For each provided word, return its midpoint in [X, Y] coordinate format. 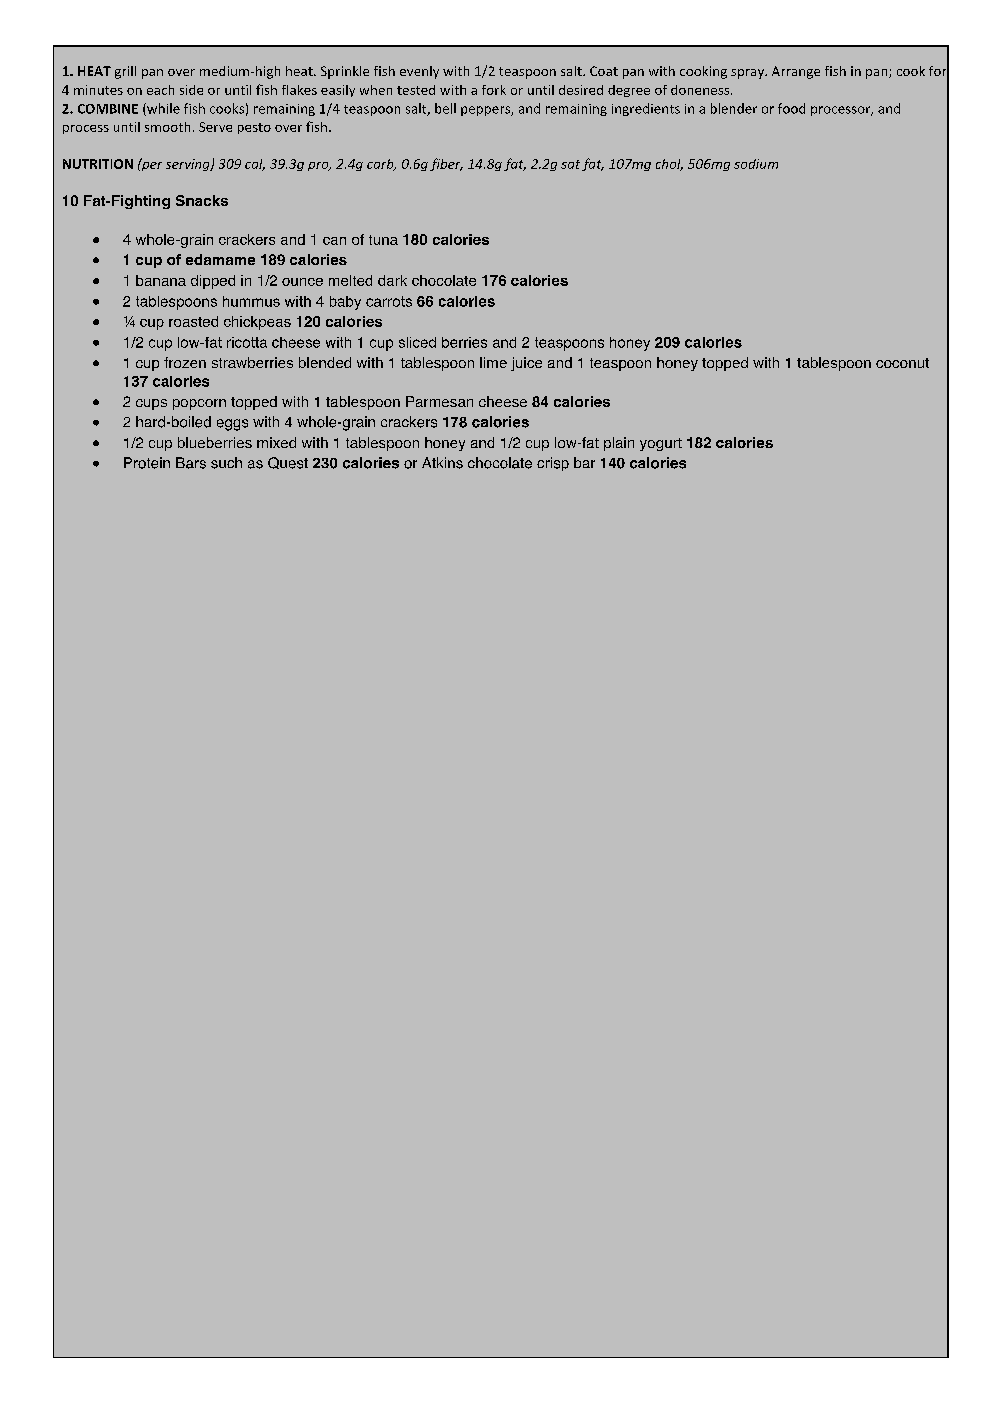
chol [669, 165]
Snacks [202, 200]
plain [619, 444]
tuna [383, 240]
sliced [417, 342]
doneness [700, 90]
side [191, 90]
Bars [191, 463]
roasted [193, 321]
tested [416, 90]
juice [526, 364]
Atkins [442, 463]
